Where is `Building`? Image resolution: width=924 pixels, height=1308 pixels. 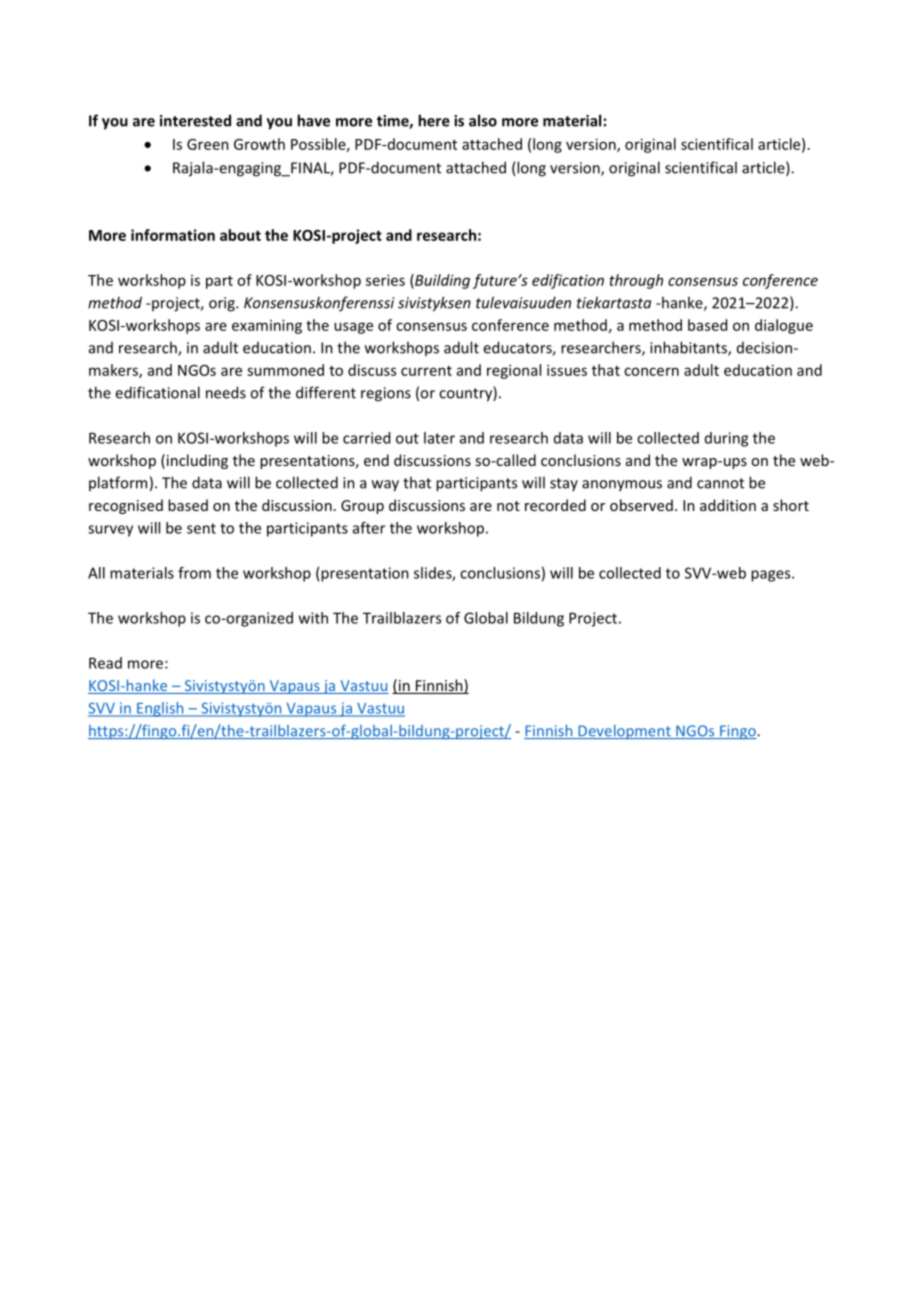 Building is located at coordinates (441, 281).
